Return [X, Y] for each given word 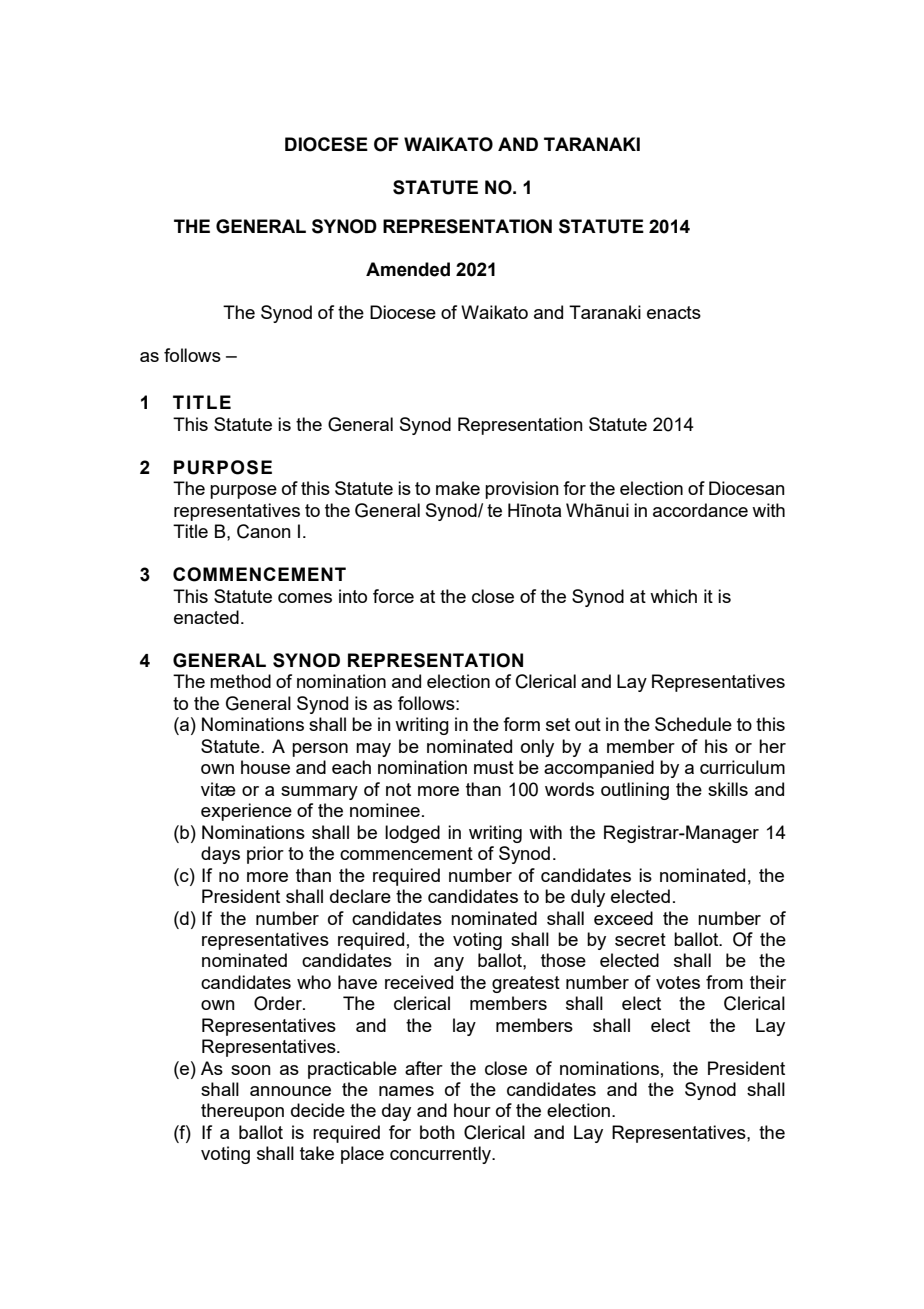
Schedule [693, 724]
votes [678, 982]
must [494, 767]
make [458, 488]
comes [305, 598]
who [314, 982]
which [673, 596]
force [393, 596]
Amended [408, 269]
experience [246, 812]
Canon [264, 531]
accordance [700, 510]
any [449, 964]
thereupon [242, 1112]
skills [728, 789]
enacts [674, 312]
